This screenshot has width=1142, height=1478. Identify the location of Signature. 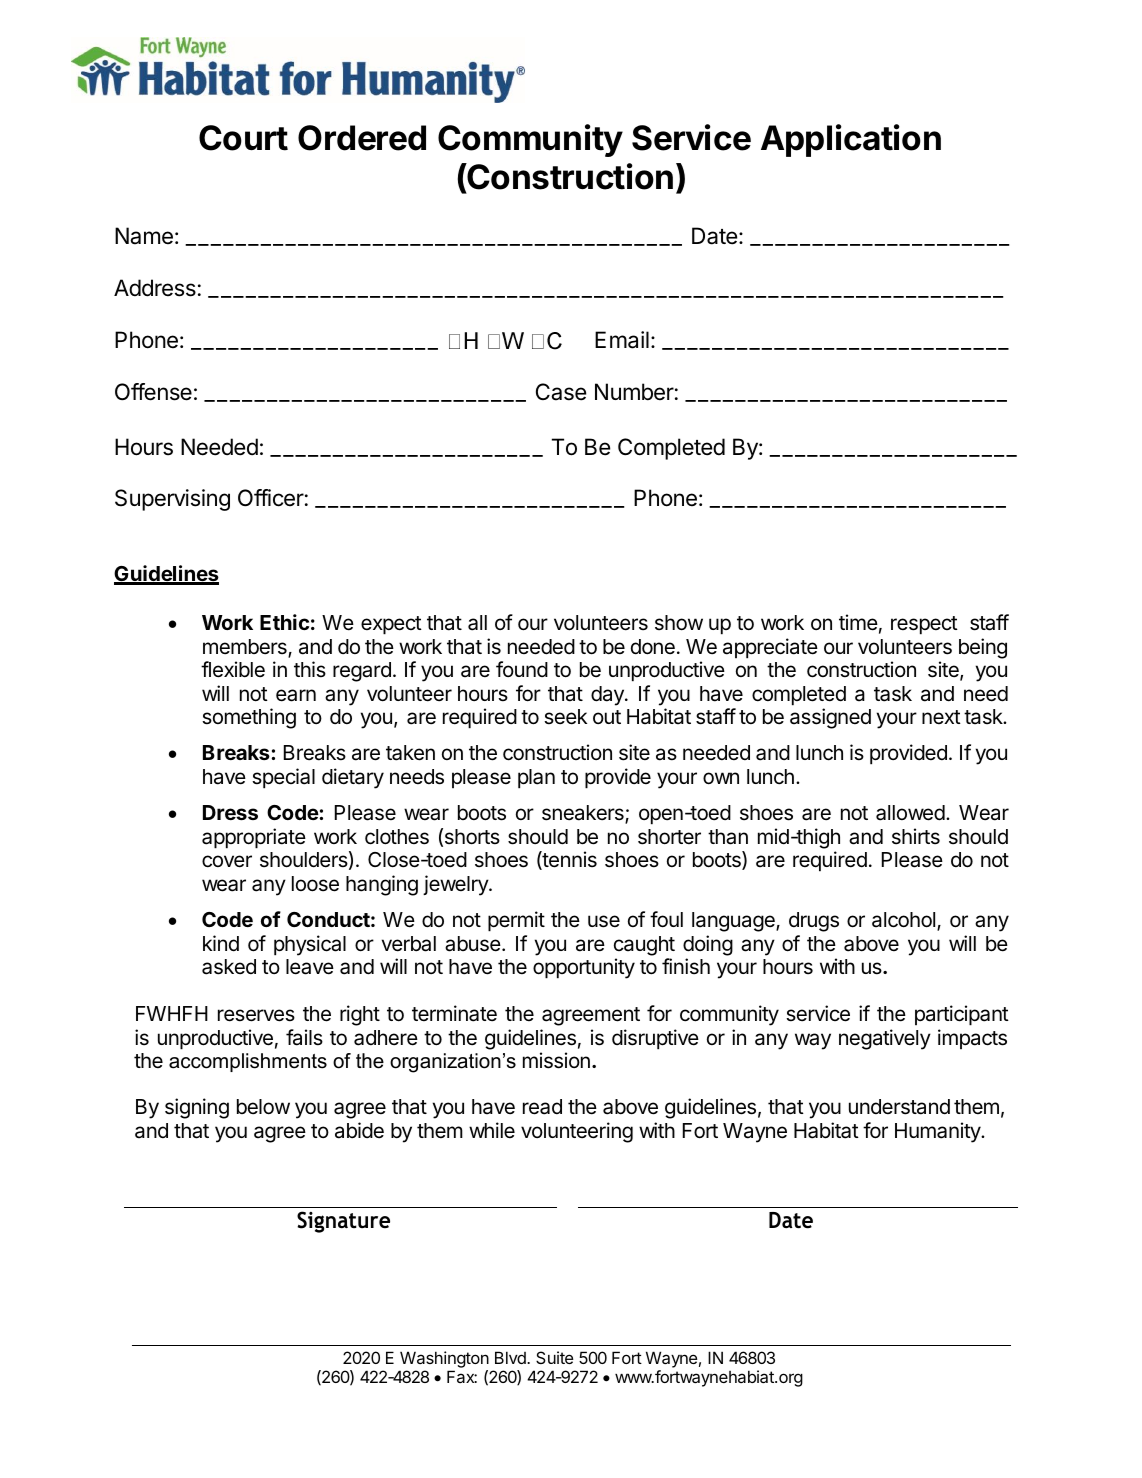
(343, 1222).
